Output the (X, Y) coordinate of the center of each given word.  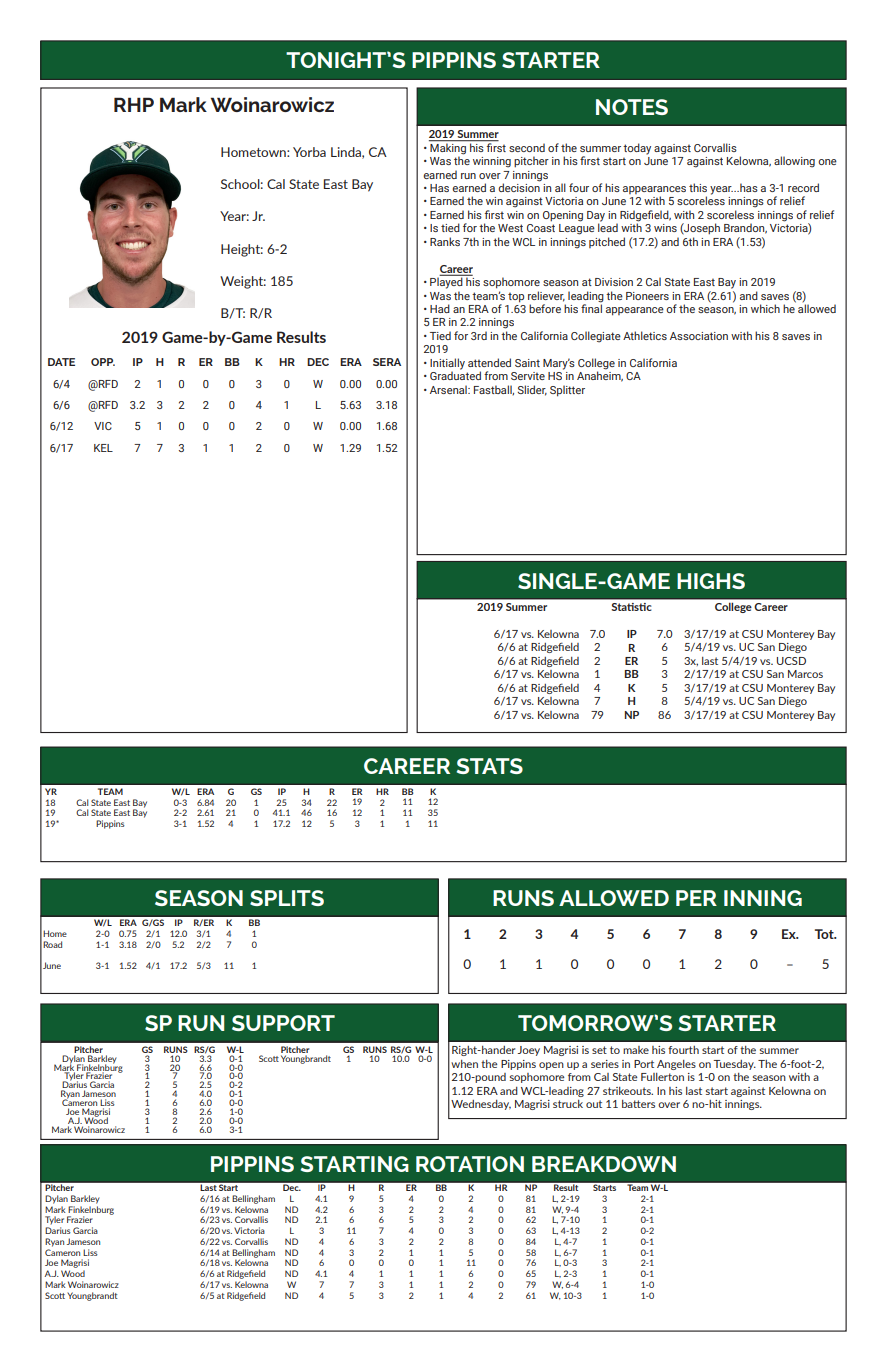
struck (568, 1104)
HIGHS (711, 581)
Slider (532, 390)
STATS (489, 766)
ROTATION (470, 1164)
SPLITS (287, 898)
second (527, 147)
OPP (103, 362)
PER (696, 898)
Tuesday (735, 1065)
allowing (794, 162)
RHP (134, 104)
